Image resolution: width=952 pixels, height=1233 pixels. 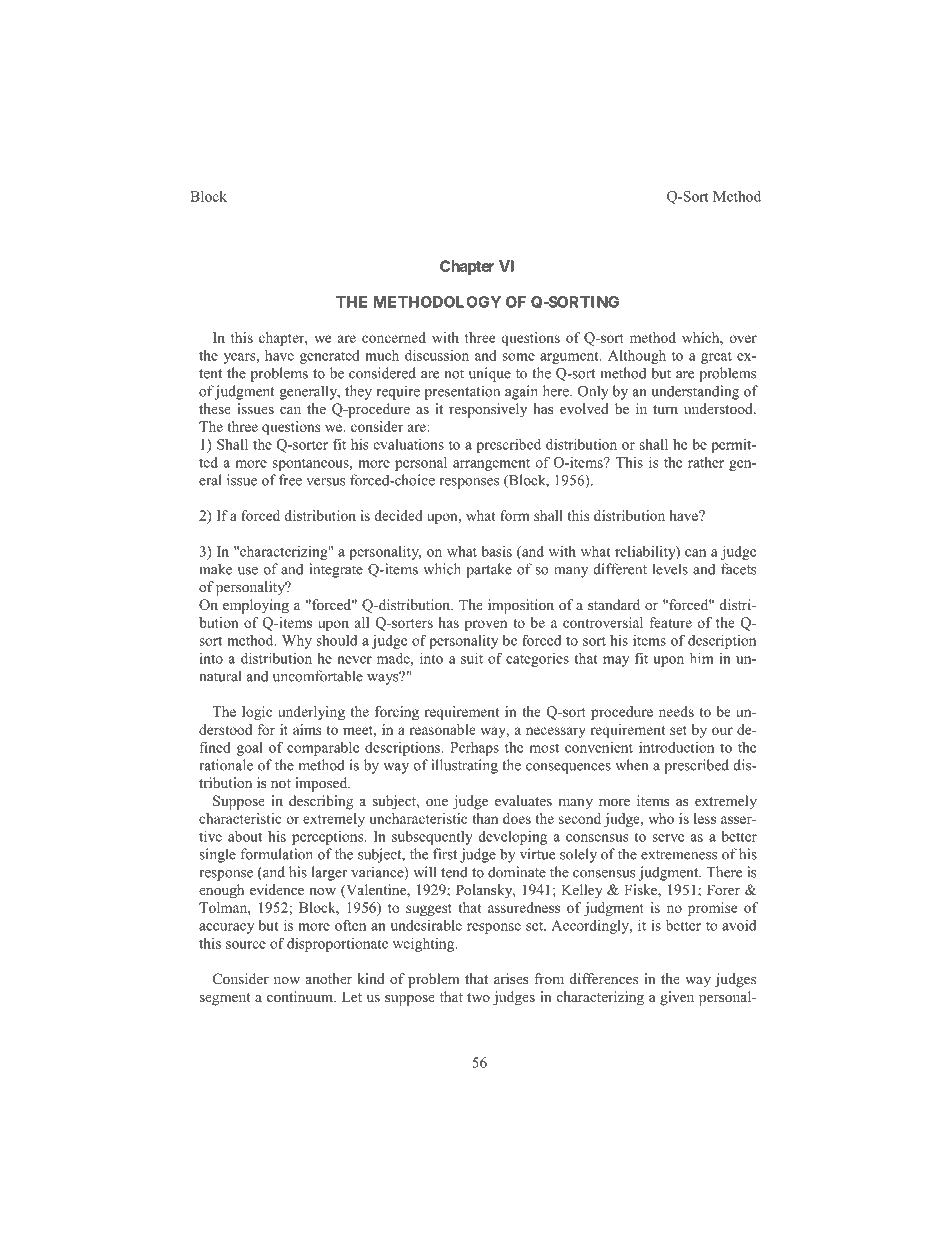 What do you see at coordinates (464, 766) in the screenshot?
I see `illustrating` at bounding box center [464, 766].
